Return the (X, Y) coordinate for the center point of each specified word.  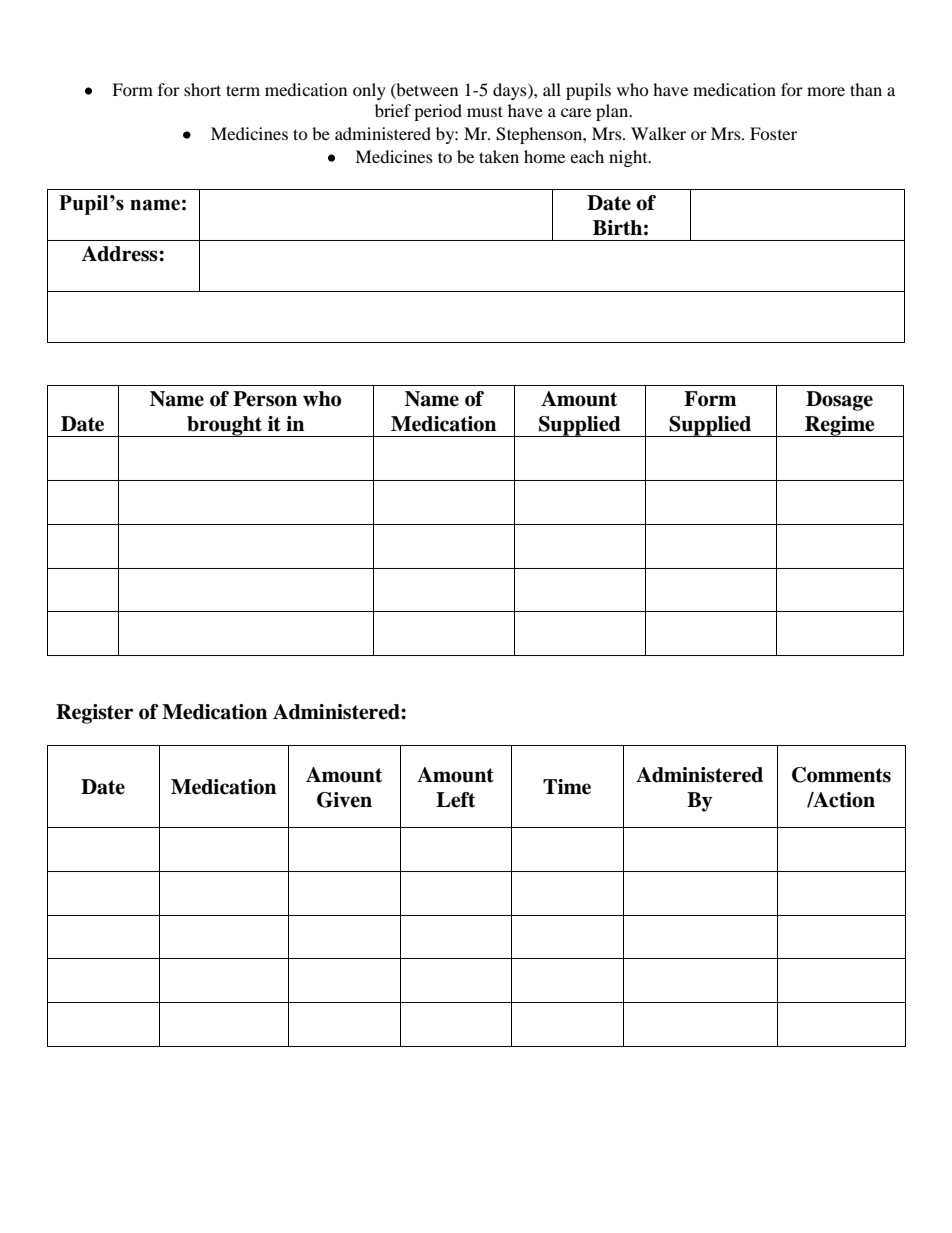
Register (95, 714)
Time (567, 787)
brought (225, 426)
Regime (840, 426)
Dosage (839, 401)
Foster (773, 133)
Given (344, 800)
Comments (841, 775)
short (202, 89)
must (485, 111)
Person (265, 399)
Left (455, 800)
